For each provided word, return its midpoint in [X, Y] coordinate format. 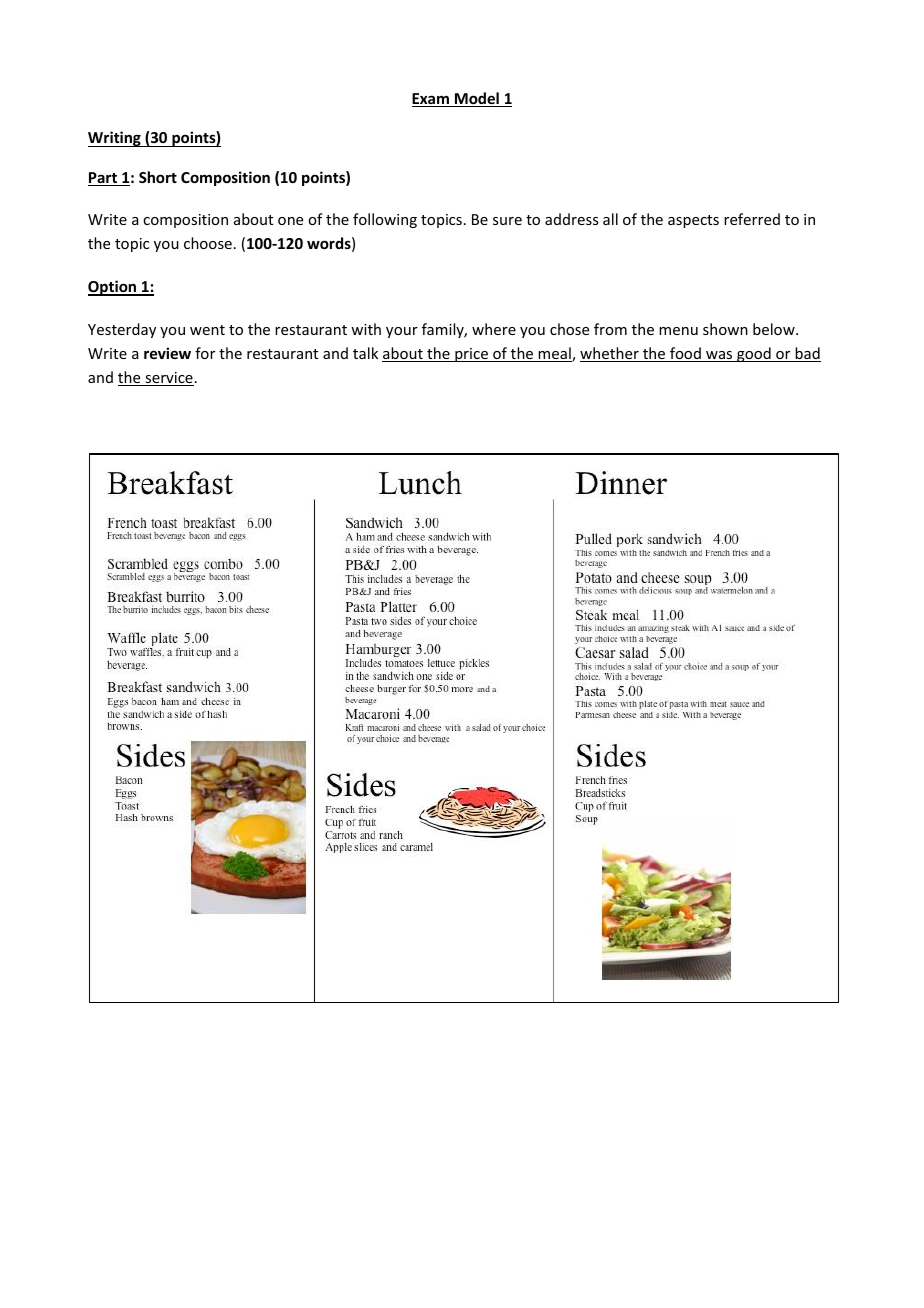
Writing [115, 139]
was [719, 356]
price [471, 355]
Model [477, 99]
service [168, 379]
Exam [431, 100]
